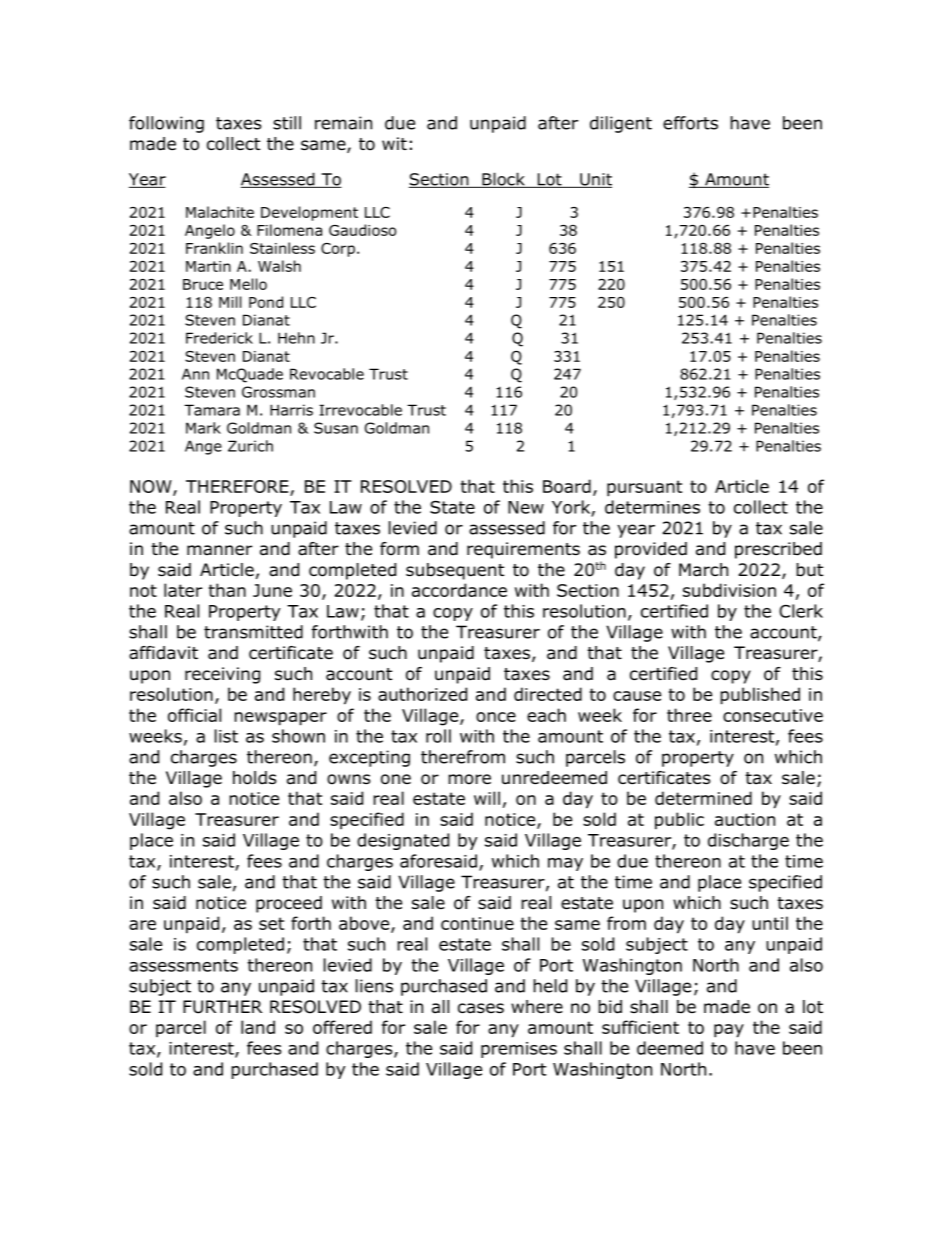 This screenshot has width=952, height=1233. I want to click on cases, so click(481, 1008).
